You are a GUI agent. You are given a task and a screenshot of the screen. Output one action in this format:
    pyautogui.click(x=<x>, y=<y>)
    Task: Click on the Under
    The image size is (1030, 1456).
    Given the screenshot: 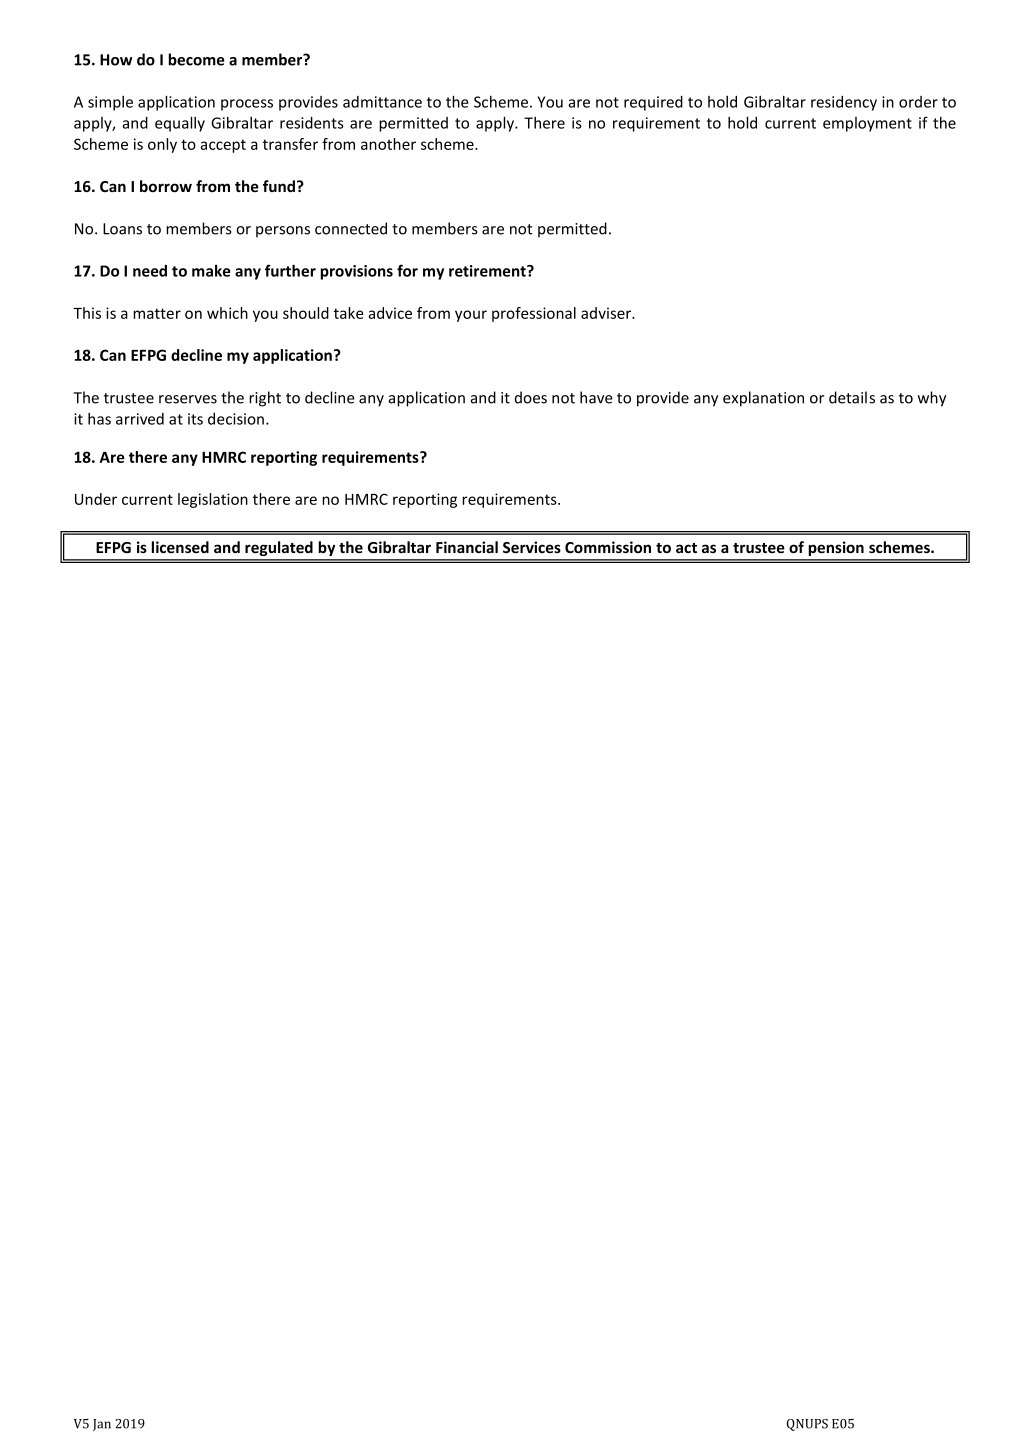 What is the action you would take?
    pyautogui.click(x=96, y=499)
